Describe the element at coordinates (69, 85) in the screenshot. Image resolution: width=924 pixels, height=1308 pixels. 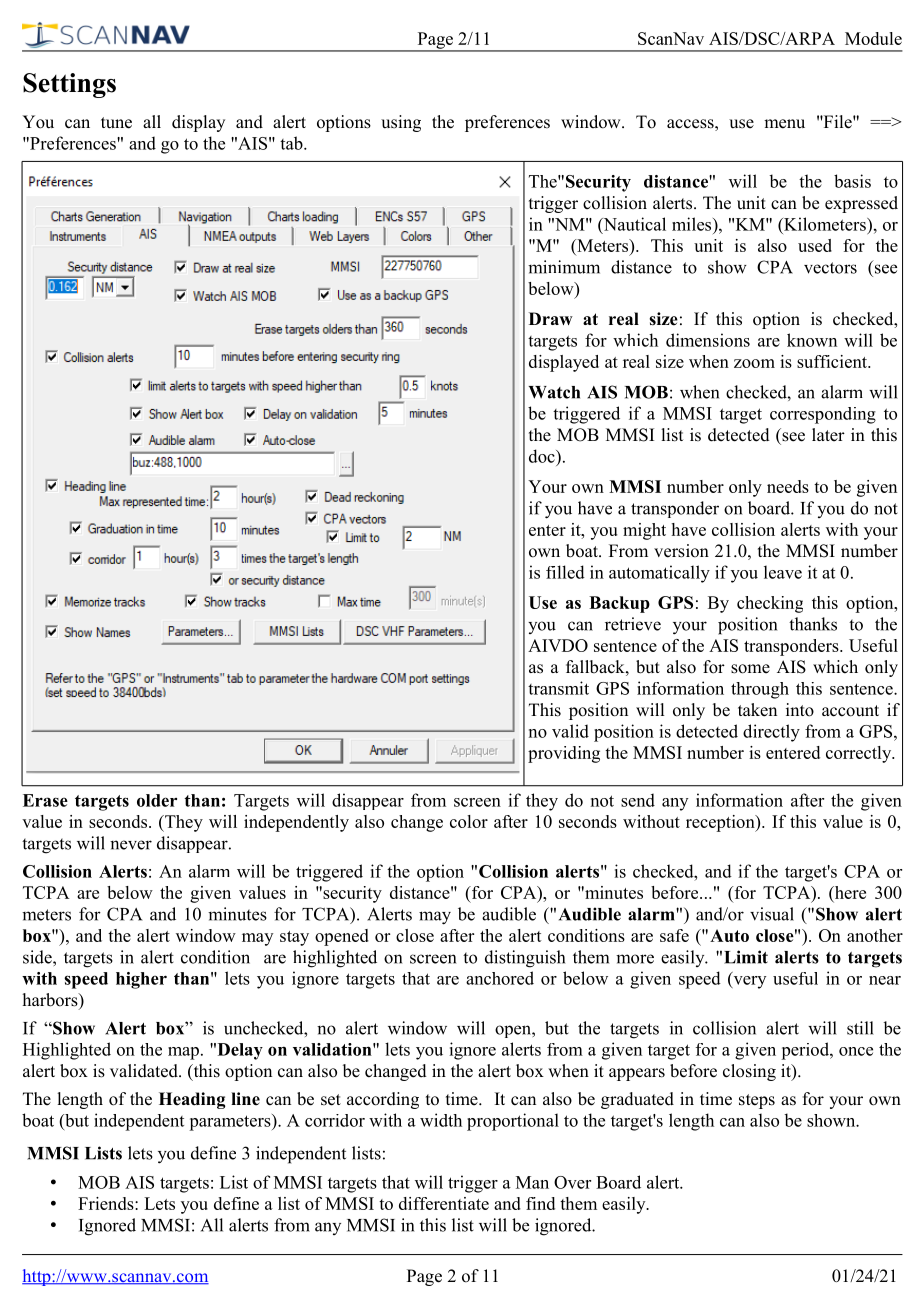
I see `Settings` at that location.
